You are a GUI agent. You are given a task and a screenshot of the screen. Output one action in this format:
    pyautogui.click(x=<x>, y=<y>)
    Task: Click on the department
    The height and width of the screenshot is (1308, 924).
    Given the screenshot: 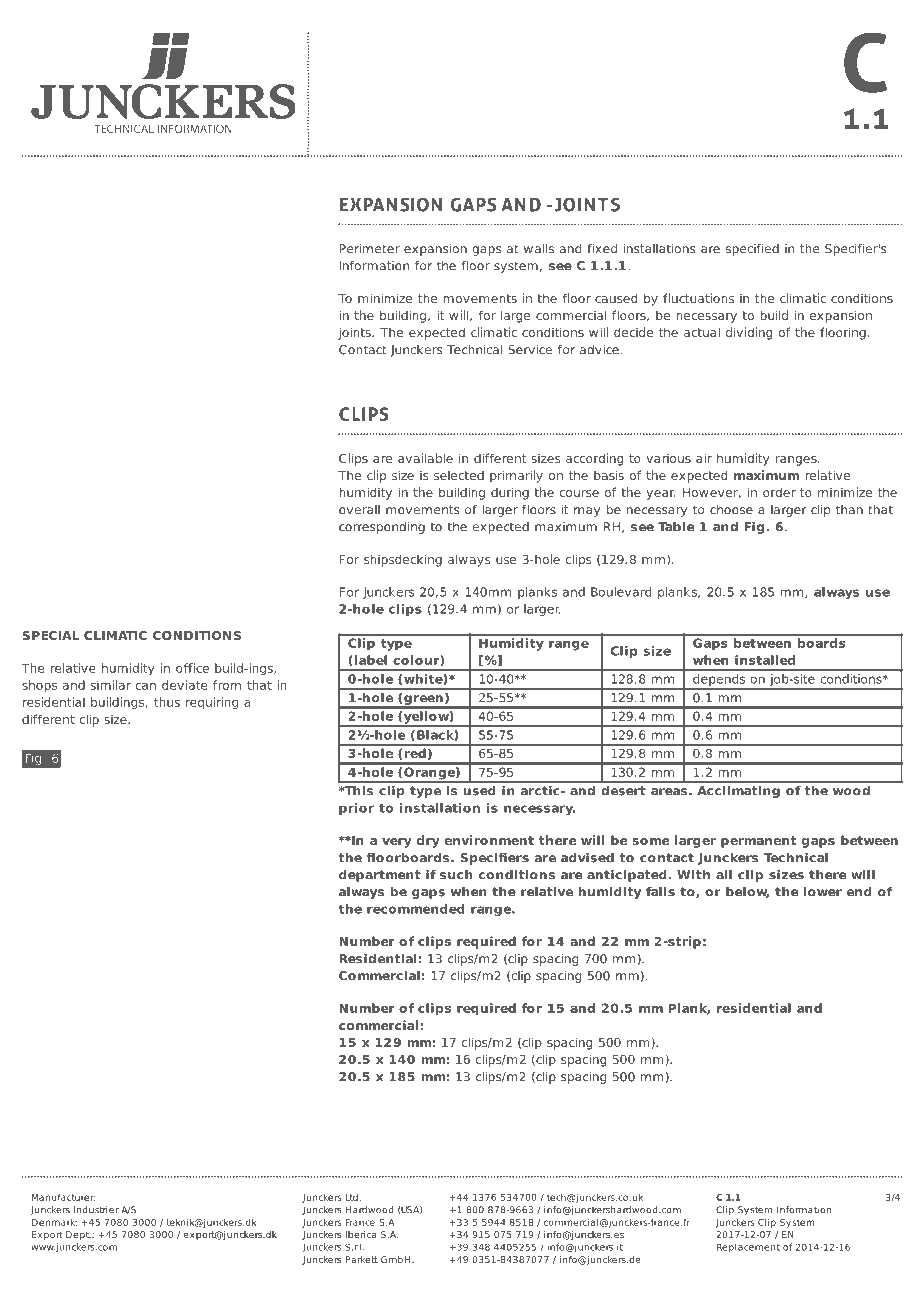 What is the action you would take?
    pyautogui.click(x=380, y=876)
